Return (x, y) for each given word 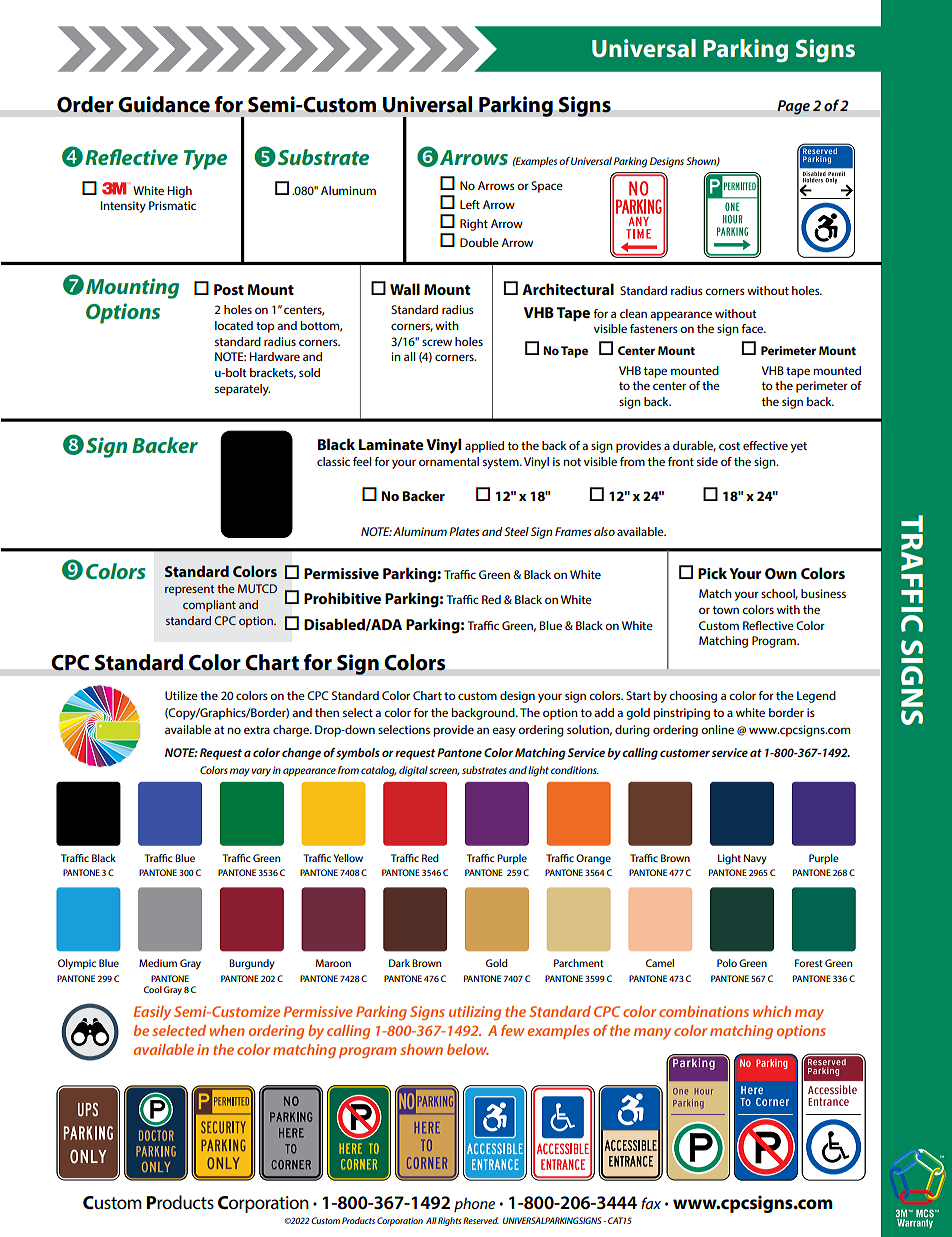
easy (504, 732)
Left (470, 204)
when (227, 1030)
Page (793, 107)
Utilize (181, 695)
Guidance (164, 104)
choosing (693, 697)
